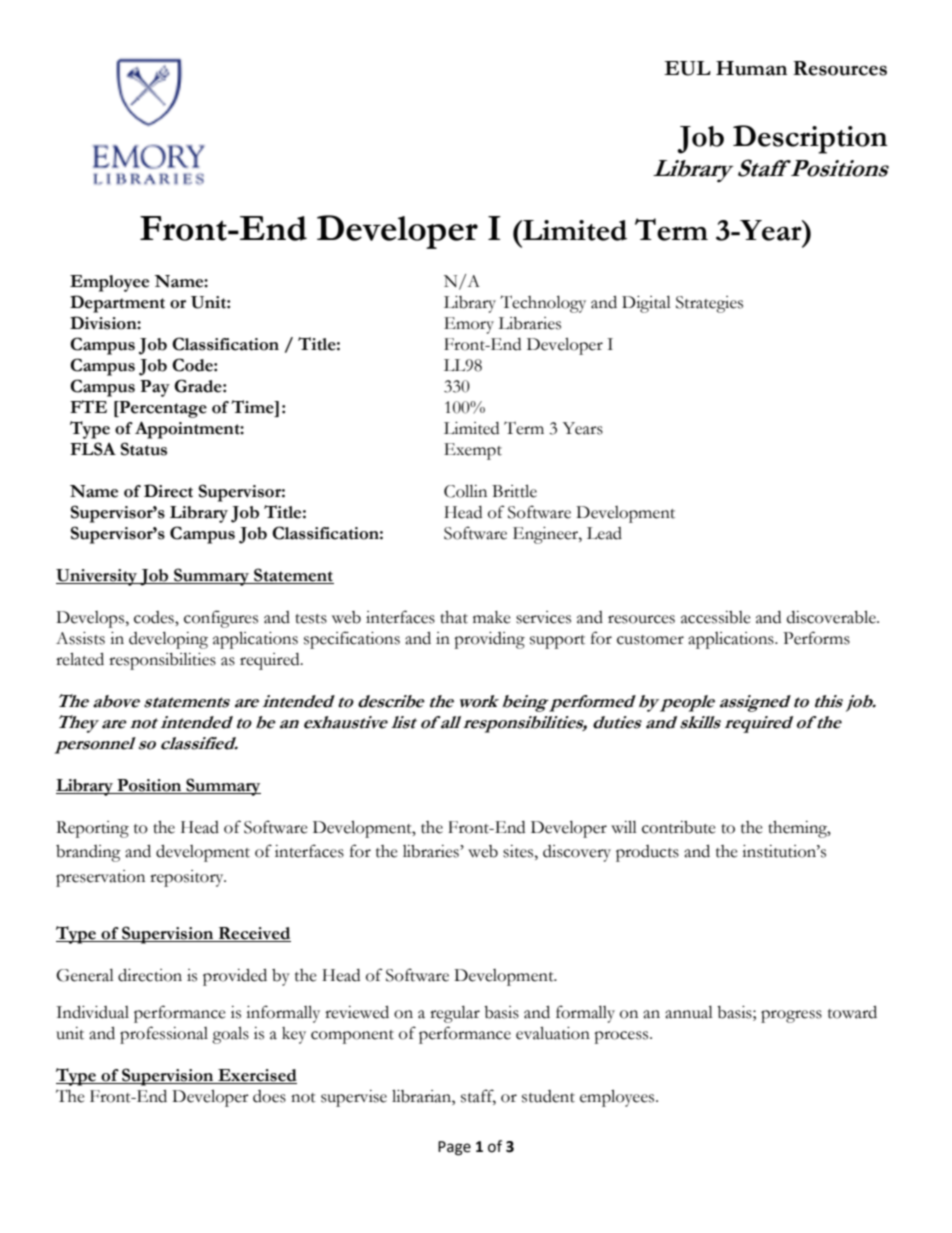  Describe the element at coordinates (751, 68) in the document. I see `Human` at that location.
